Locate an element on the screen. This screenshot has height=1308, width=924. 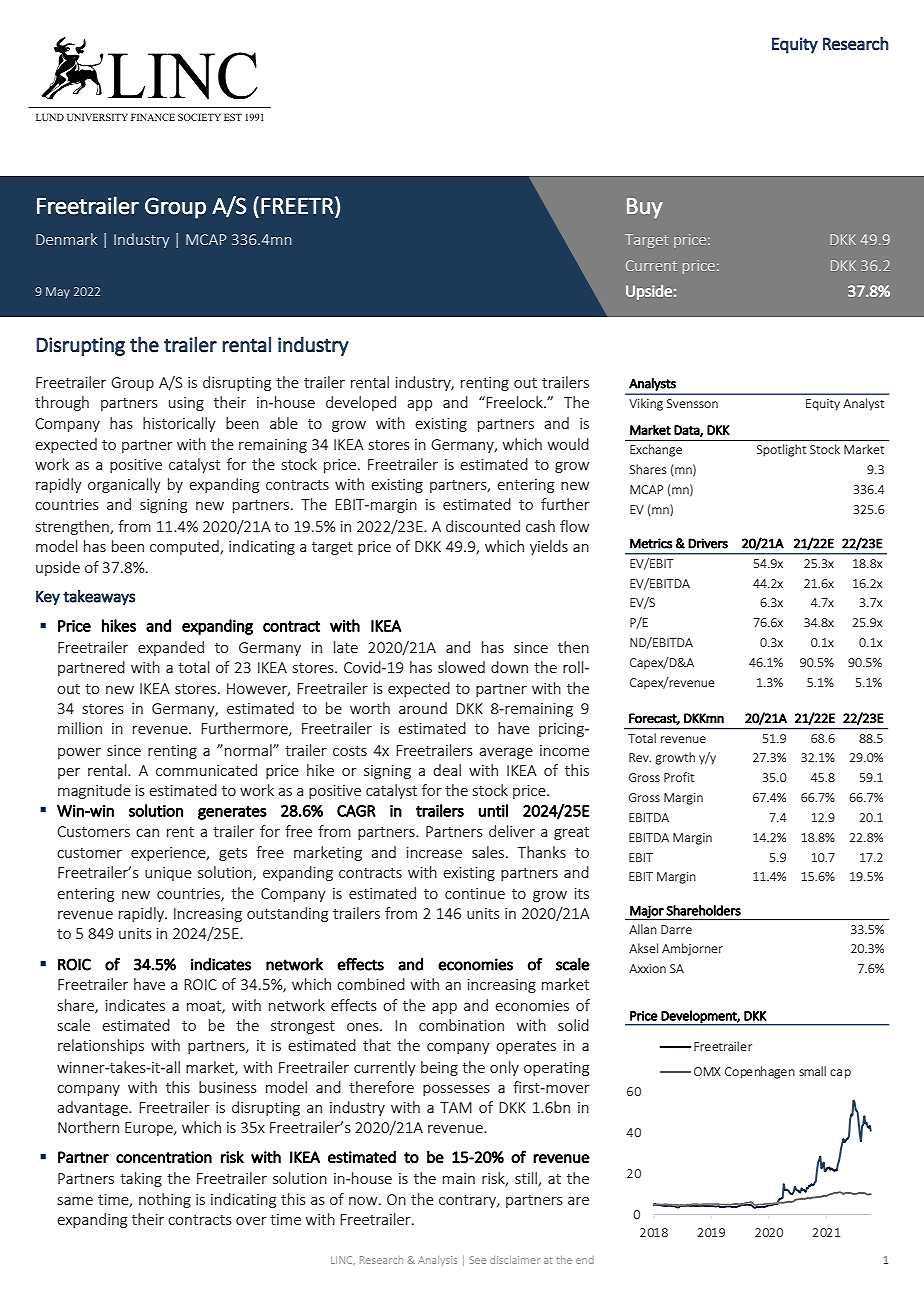
Svensson is located at coordinates (692, 403).
